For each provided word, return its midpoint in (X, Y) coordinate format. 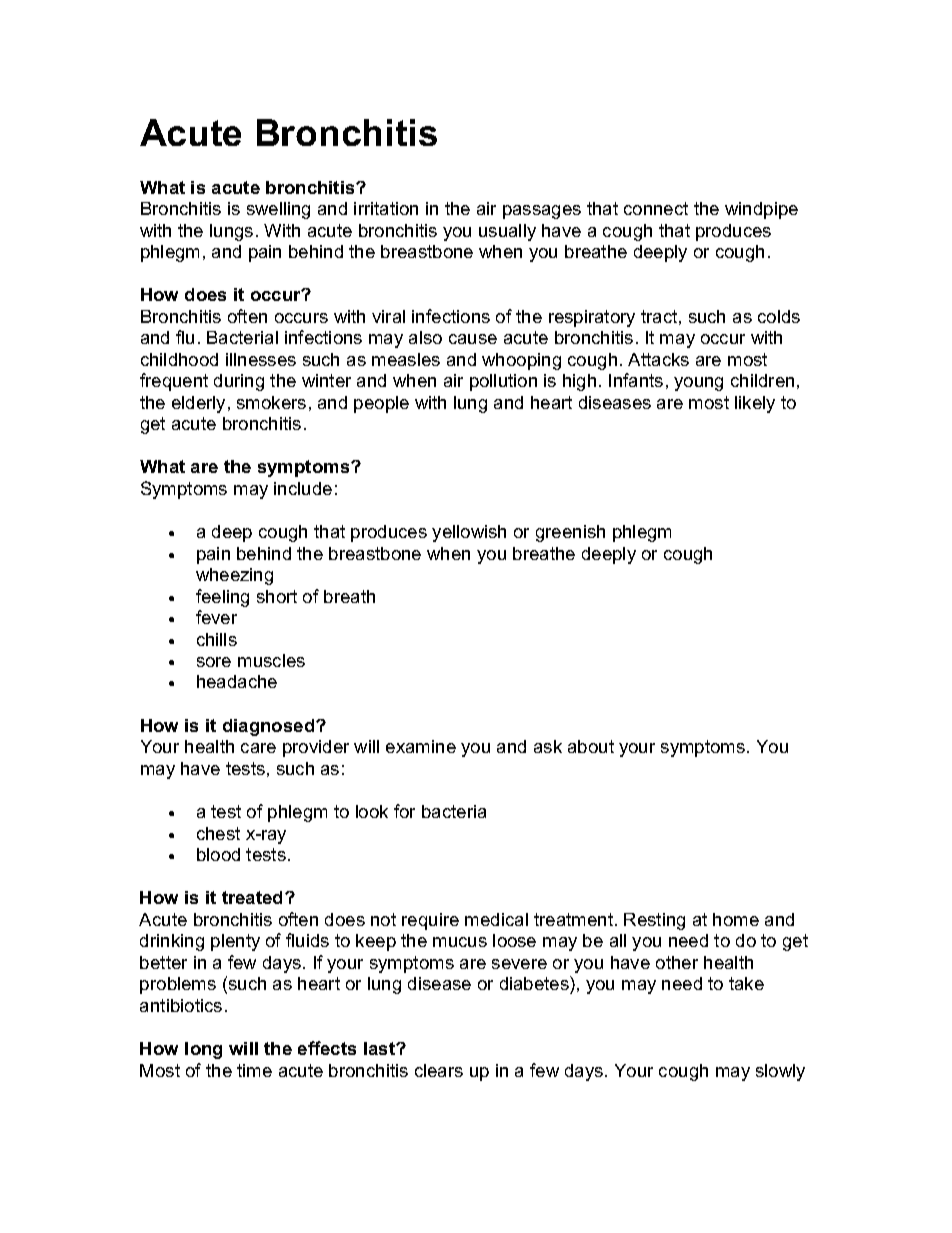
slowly (780, 1072)
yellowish (469, 533)
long (203, 1050)
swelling (278, 210)
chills (217, 639)
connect (656, 208)
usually (507, 232)
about (591, 746)
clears (439, 1070)
